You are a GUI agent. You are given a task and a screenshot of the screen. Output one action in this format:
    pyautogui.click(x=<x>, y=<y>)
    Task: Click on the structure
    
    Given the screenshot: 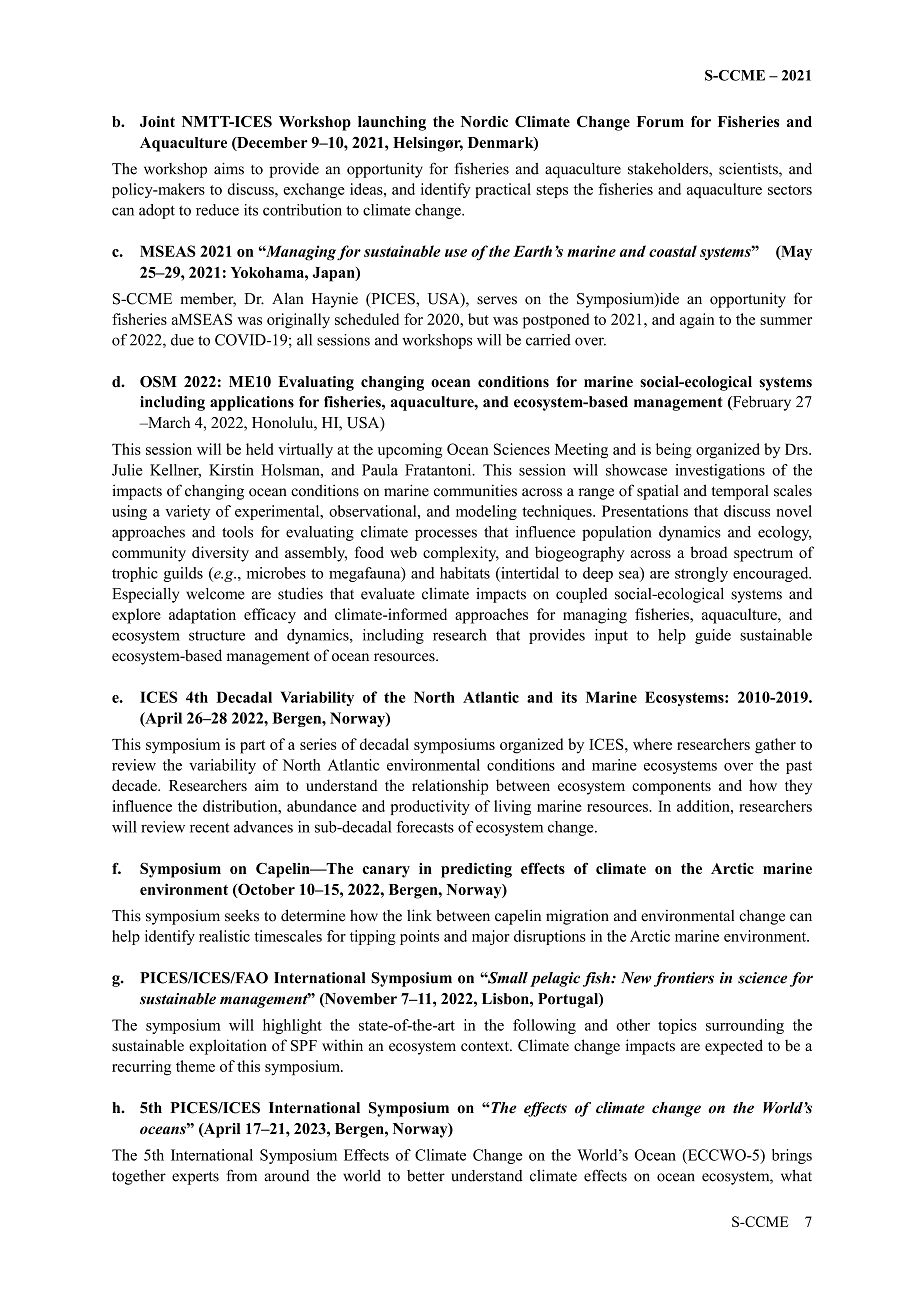 What is the action you would take?
    pyautogui.click(x=217, y=636)
